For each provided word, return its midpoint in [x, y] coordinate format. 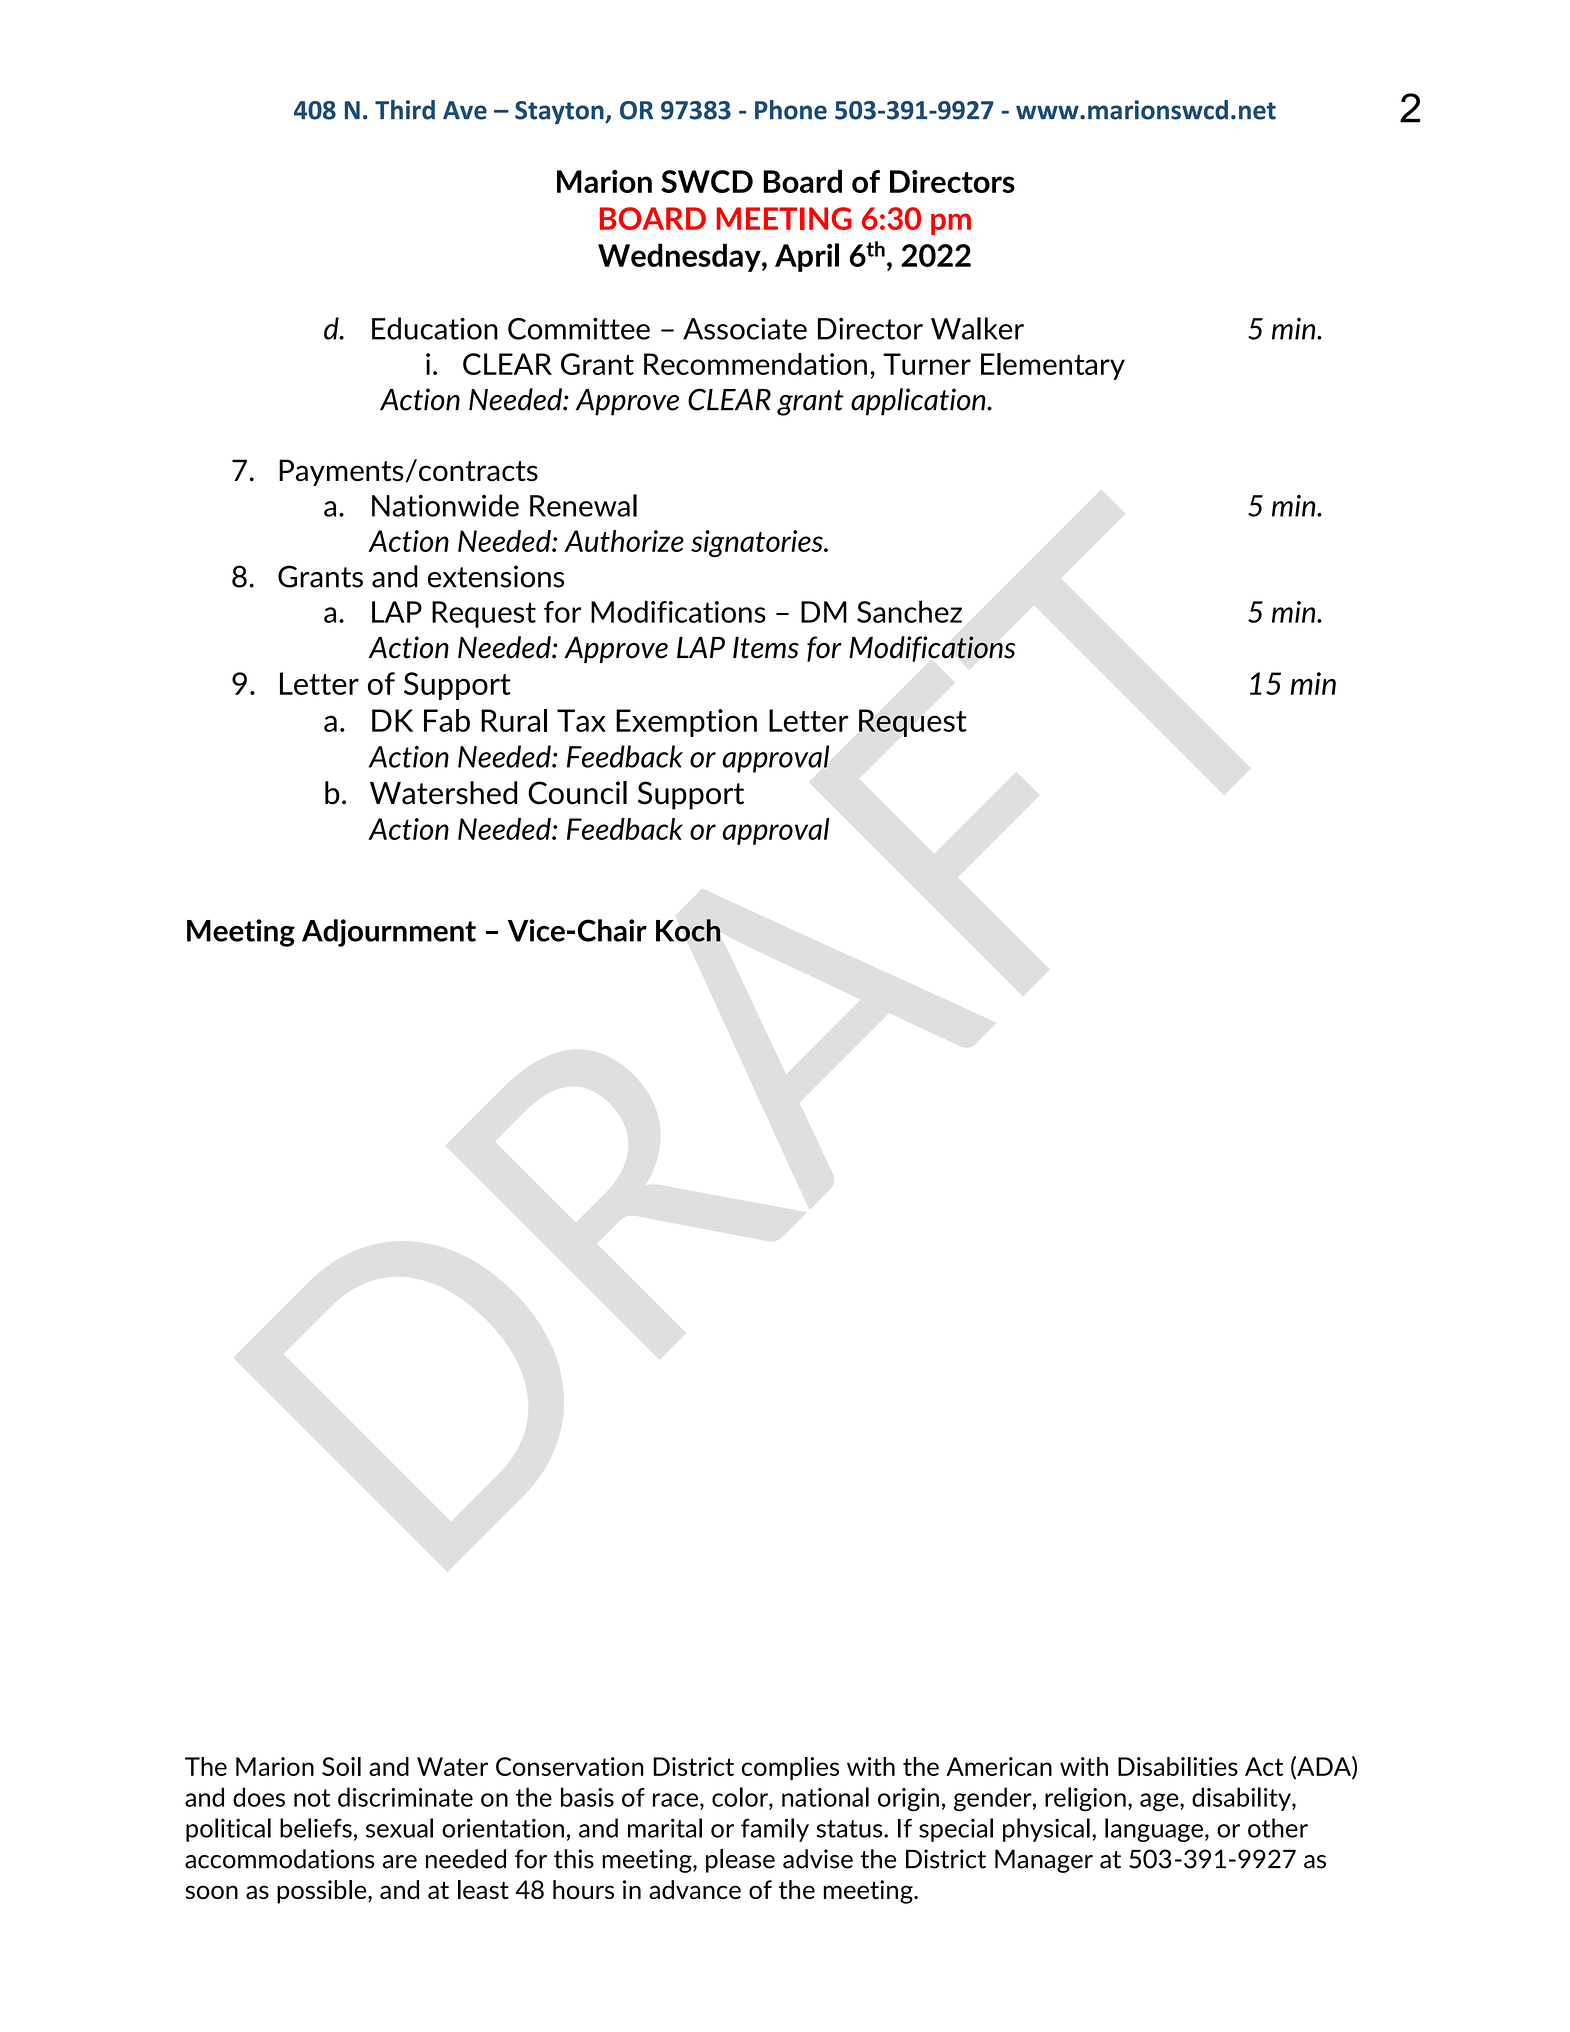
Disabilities [1178, 1766]
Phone [791, 110]
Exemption [686, 723]
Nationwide [445, 505]
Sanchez [909, 611]
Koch [688, 930]
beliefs [316, 1828]
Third [405, 110]
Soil [341, 1766]
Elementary [1053, 366]
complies [790, 1769]
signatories [758, 543]
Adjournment [389, 933]
